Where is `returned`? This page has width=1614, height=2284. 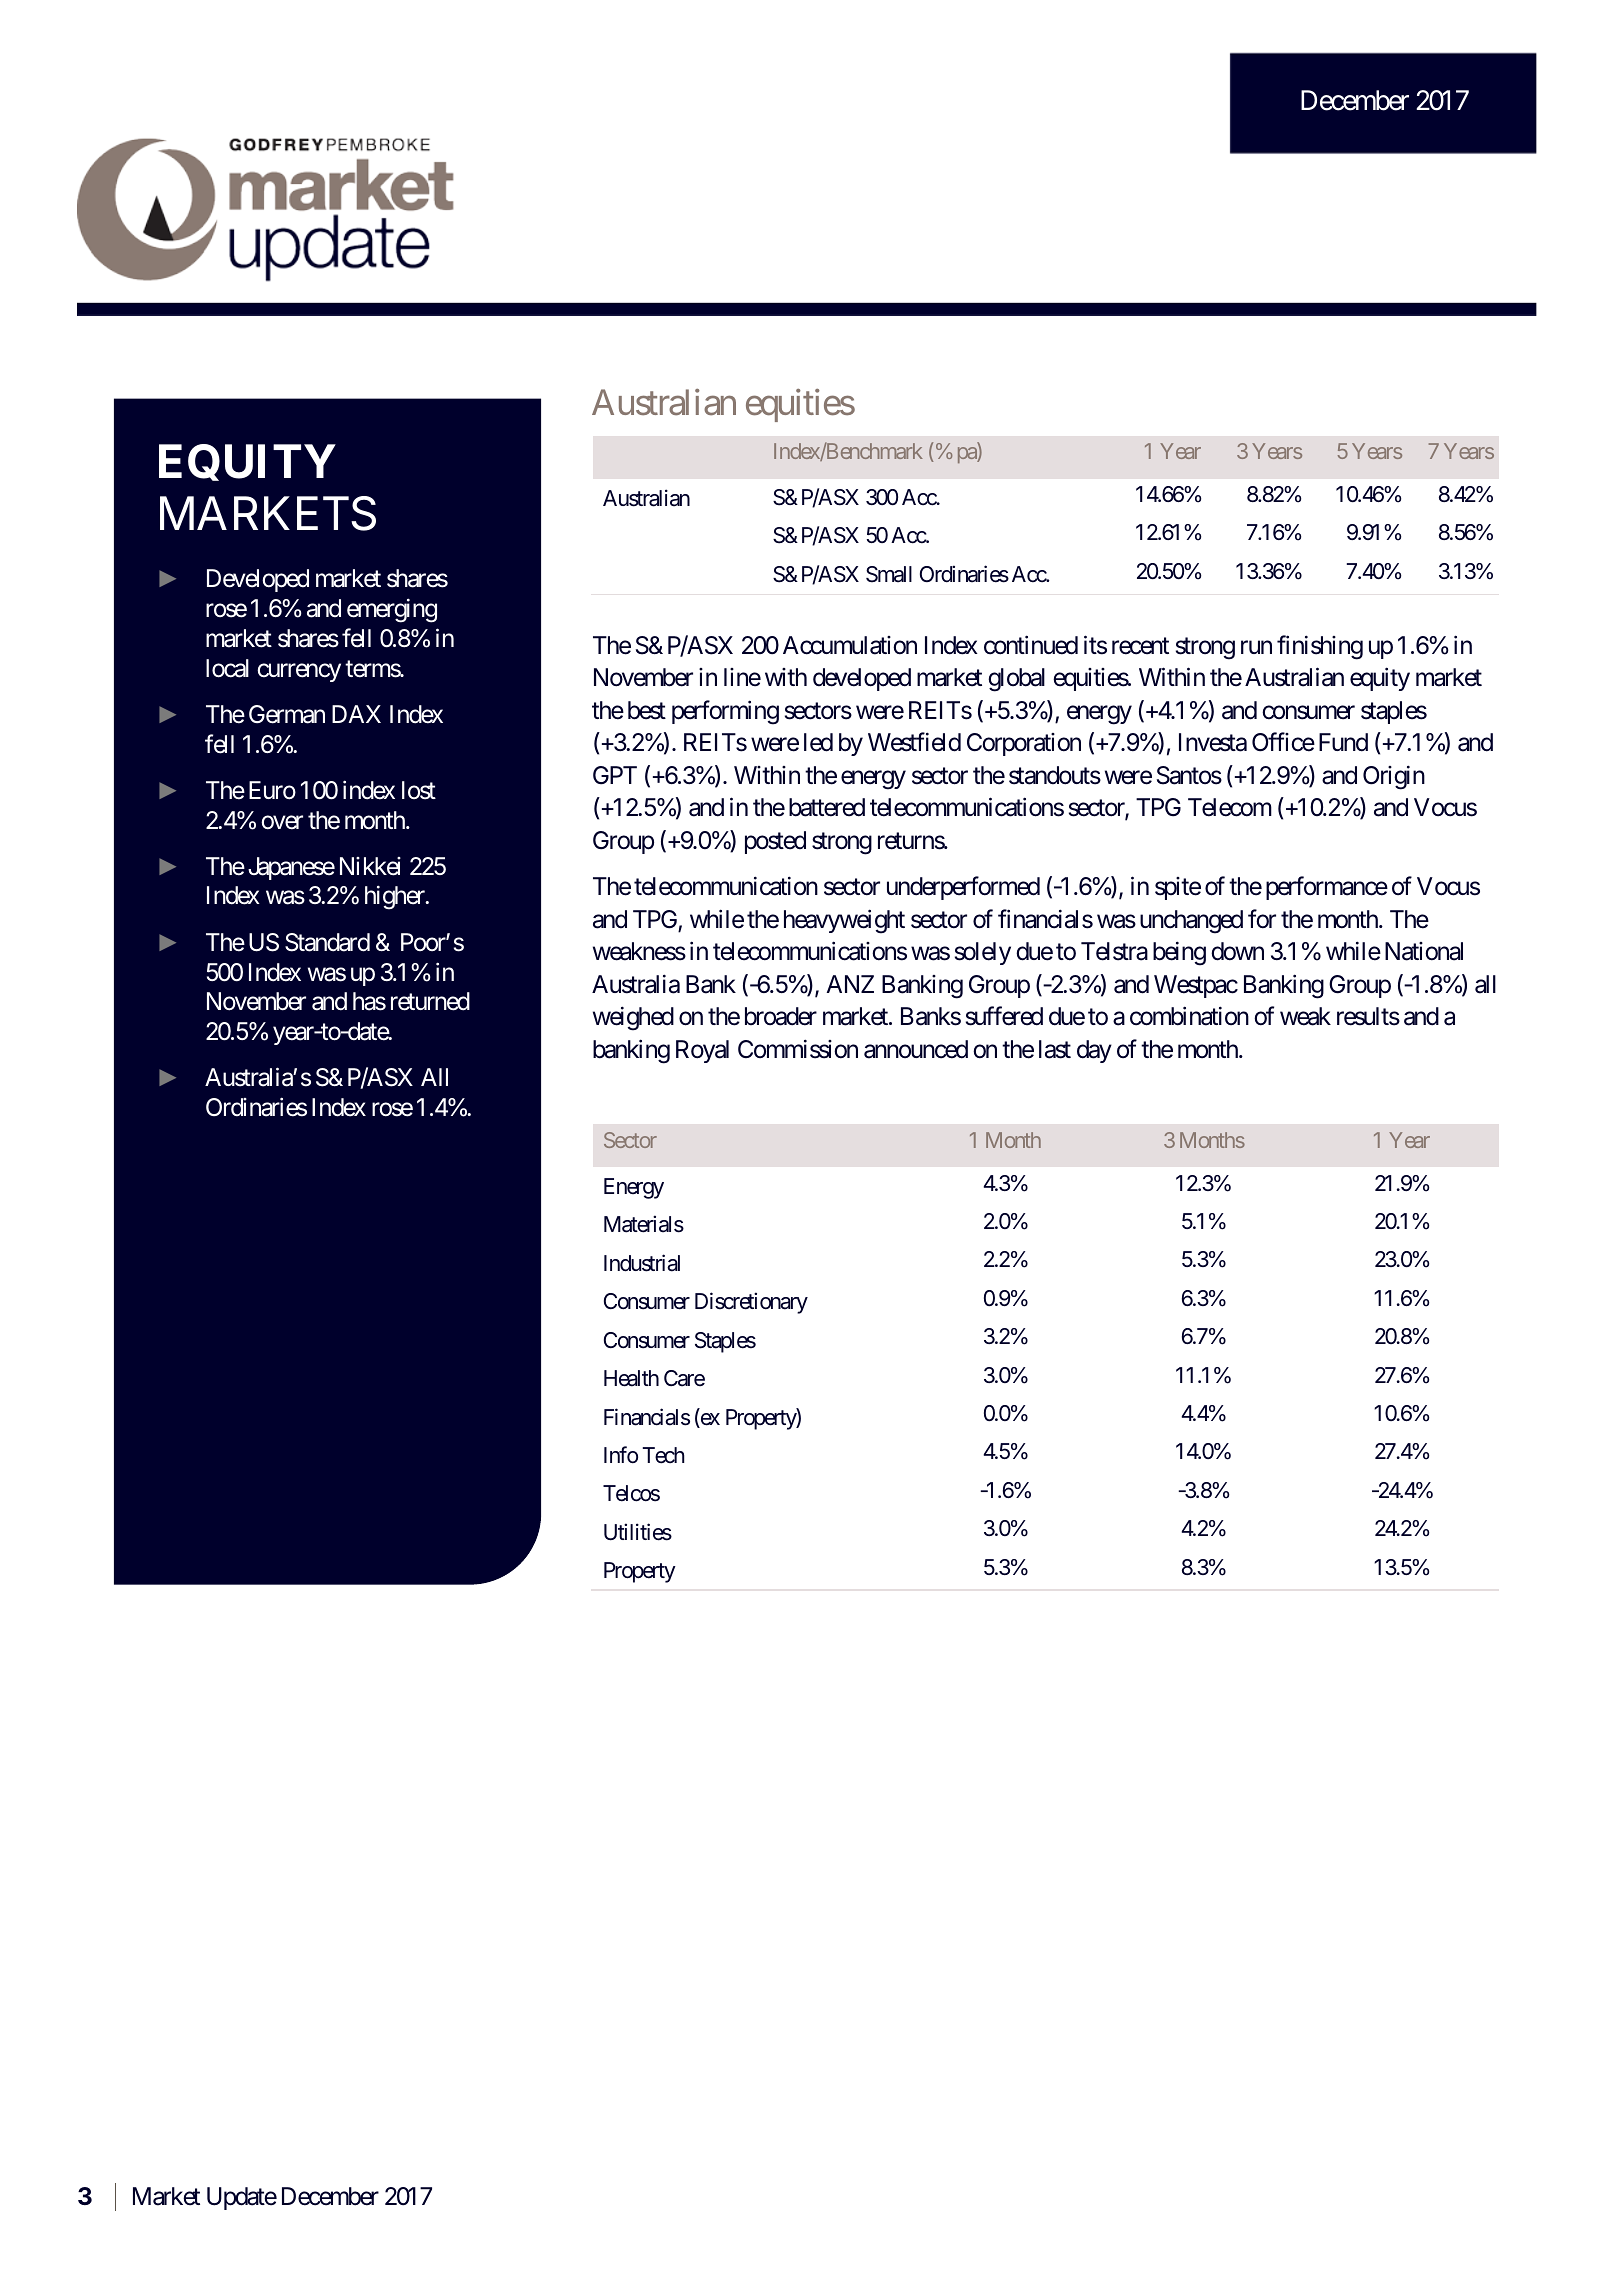
returned is located at coordinates (430, 1001).
